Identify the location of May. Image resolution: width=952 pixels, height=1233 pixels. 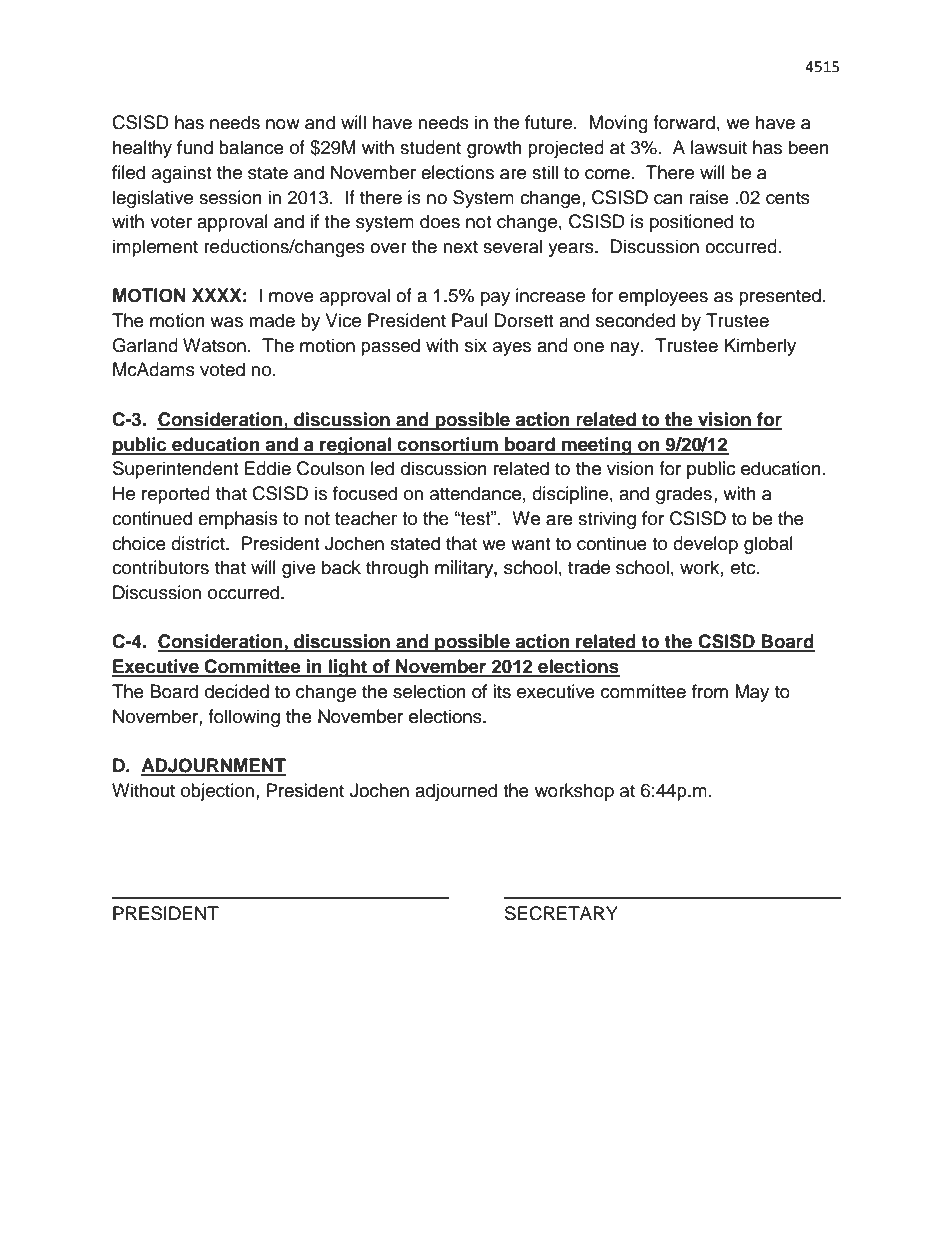
(752, 693).
